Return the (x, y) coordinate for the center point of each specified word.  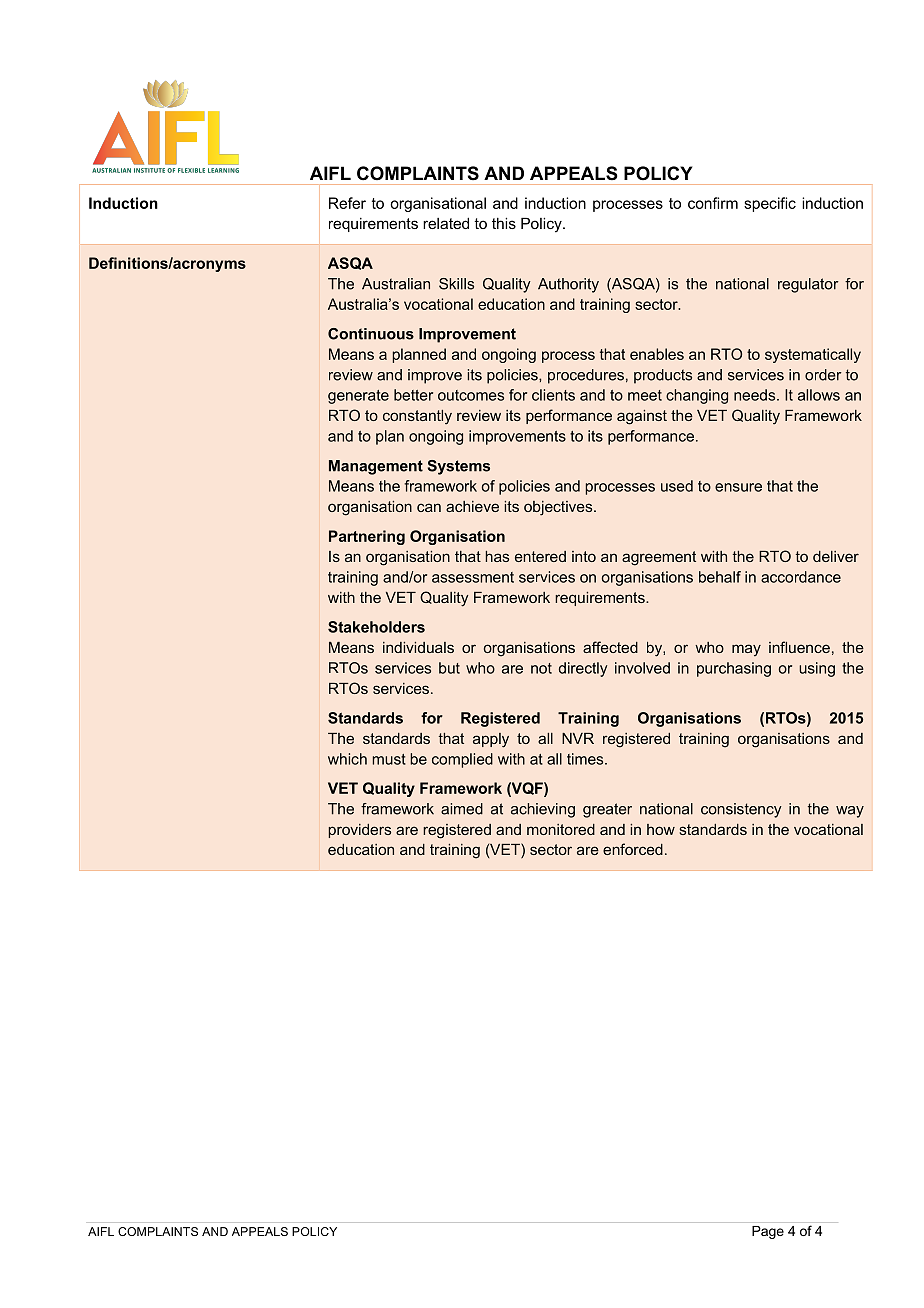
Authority (568, 285)
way (850, 812)
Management (376, 467)
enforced (633, 849)
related (446, 223)
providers (359, 831)
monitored (561, 829)
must (389, 759)
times (586, 759)
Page (768, 1232)
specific (770, 204)
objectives (559, 508)
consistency (741, 810)
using (817, 669)
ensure (738, 487)
